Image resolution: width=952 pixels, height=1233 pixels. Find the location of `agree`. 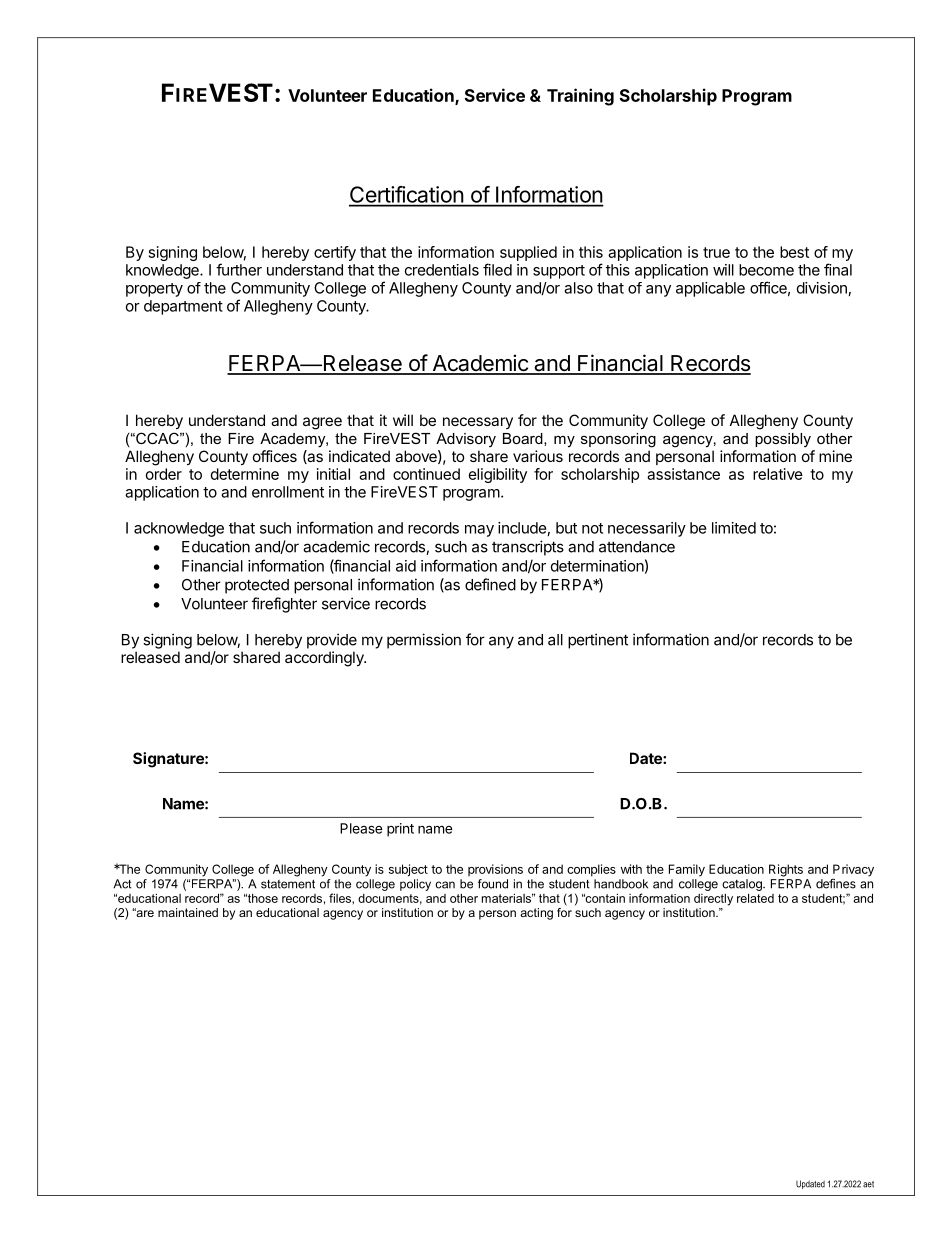

agree is located at coordinates (322, 423).
